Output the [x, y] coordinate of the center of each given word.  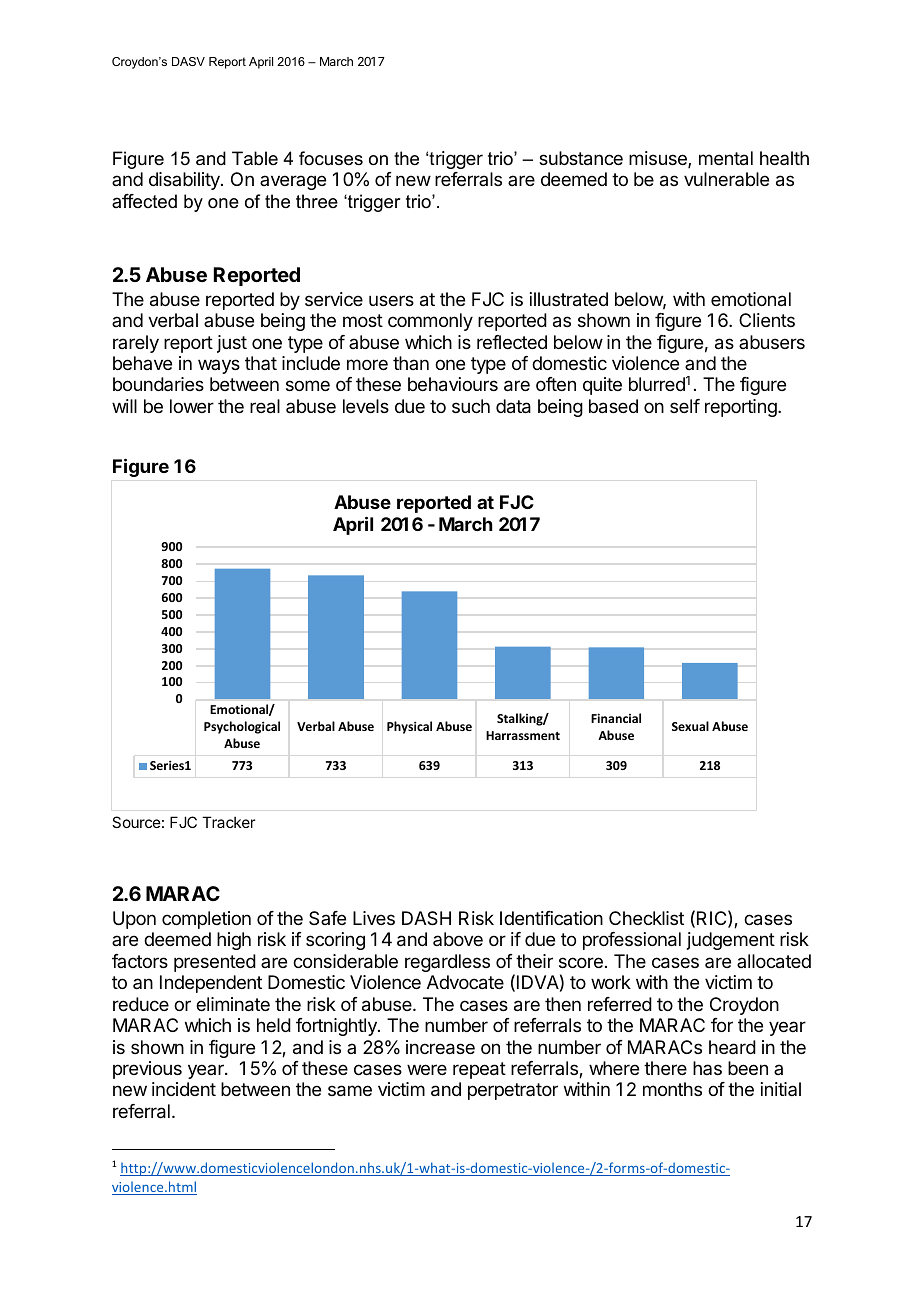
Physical [409, 727]
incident [184, 1089]
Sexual [690, 726]
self [685, 406]
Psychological [242, 727]
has [707, 1068]
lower [192, 406]
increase [440, 1047]
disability [185, 181]
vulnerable [726, 179]
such [471, 406]
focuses [331, 158]
